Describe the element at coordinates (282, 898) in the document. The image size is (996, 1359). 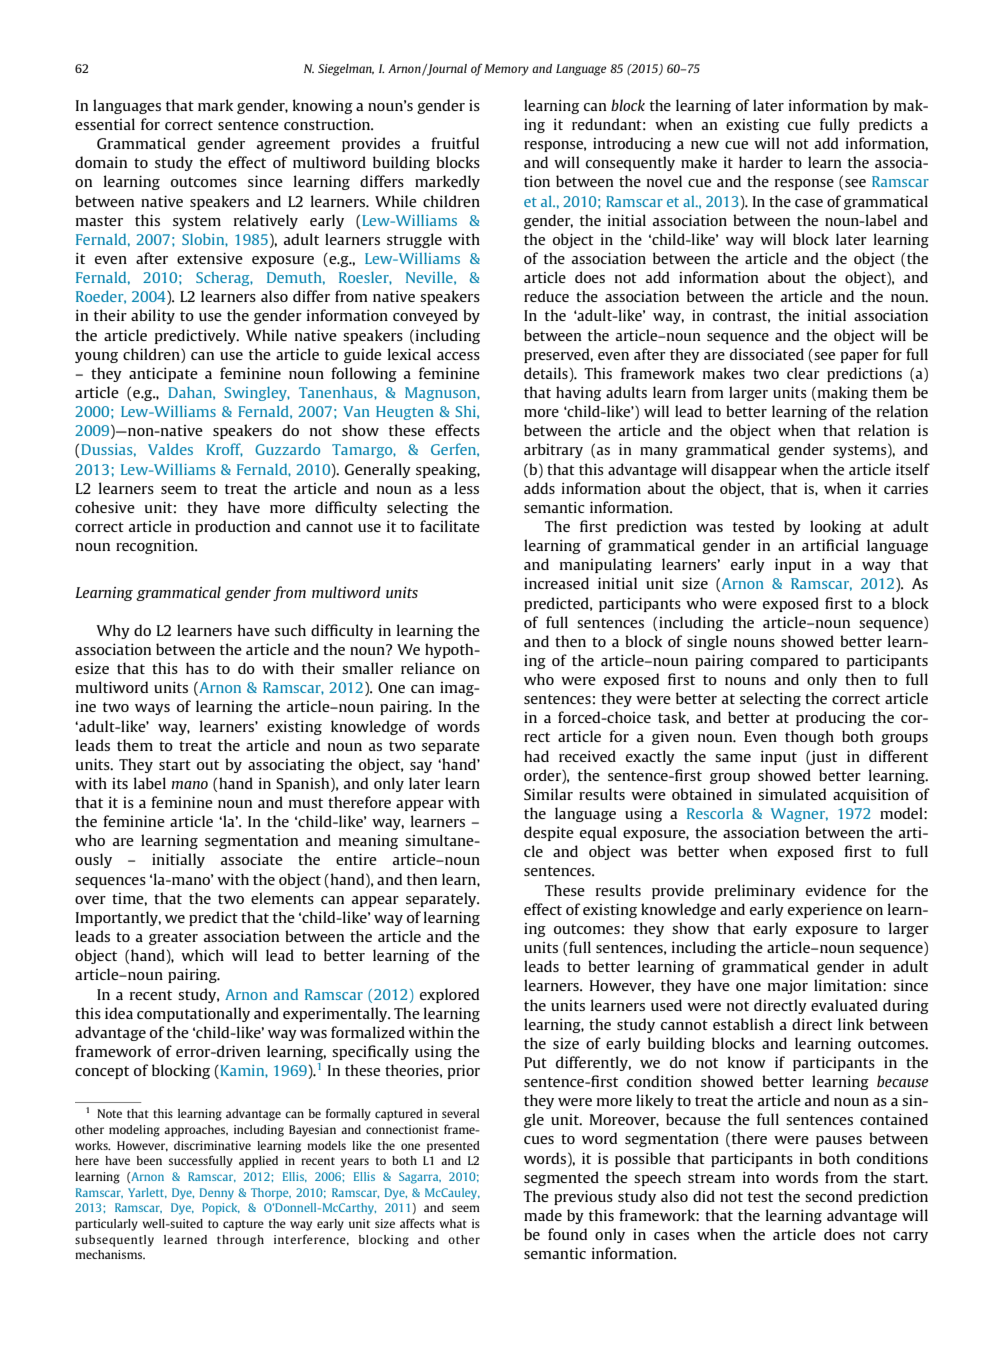
I see `elements` at that location.
